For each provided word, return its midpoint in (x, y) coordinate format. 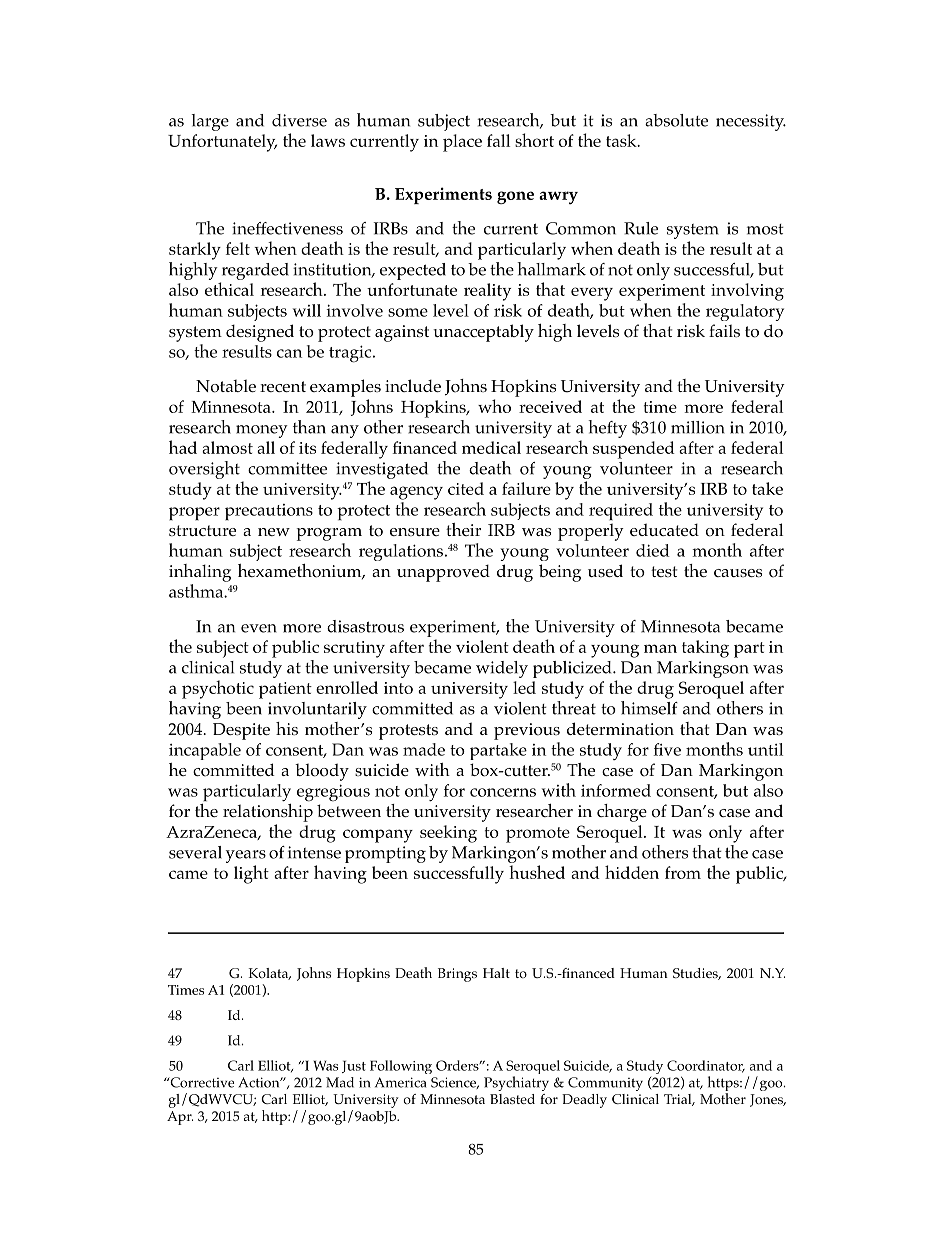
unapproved (443, 573)
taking (705, 649)
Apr (180, 1118)
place (462, 143)
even (259, 628)
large (210, 122)
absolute (676, 120)
